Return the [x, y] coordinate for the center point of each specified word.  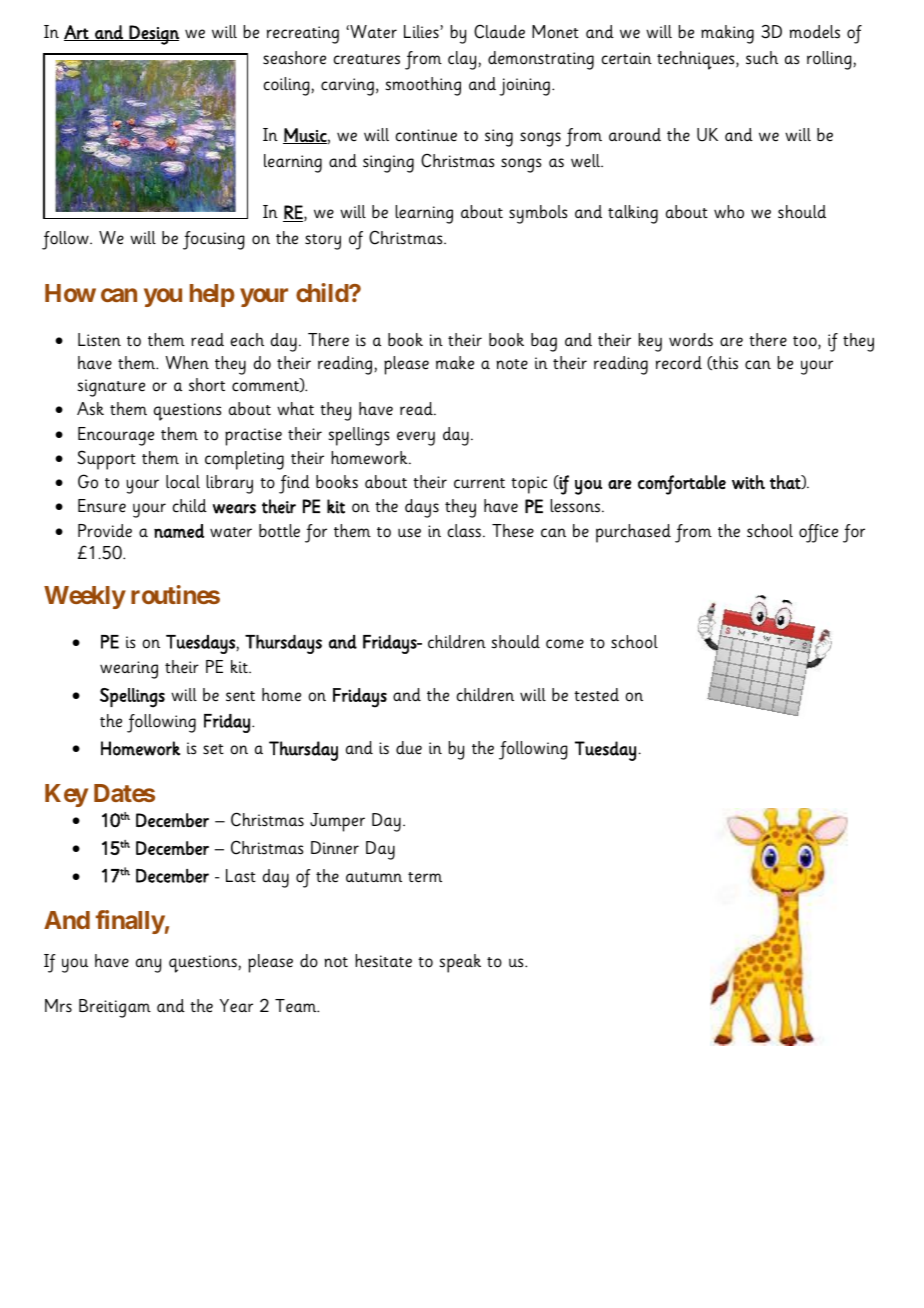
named [179, 531]
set [213, 749]
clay [462, 60]
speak [460, 963]
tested [596, 695]
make [455, 363]
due [409, 748]
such [762, 58]
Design [153, 35]
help [212, 295]
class [464, 531]
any [148, 965]
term [425, 877]
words [691, 340]
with [748, 482]
